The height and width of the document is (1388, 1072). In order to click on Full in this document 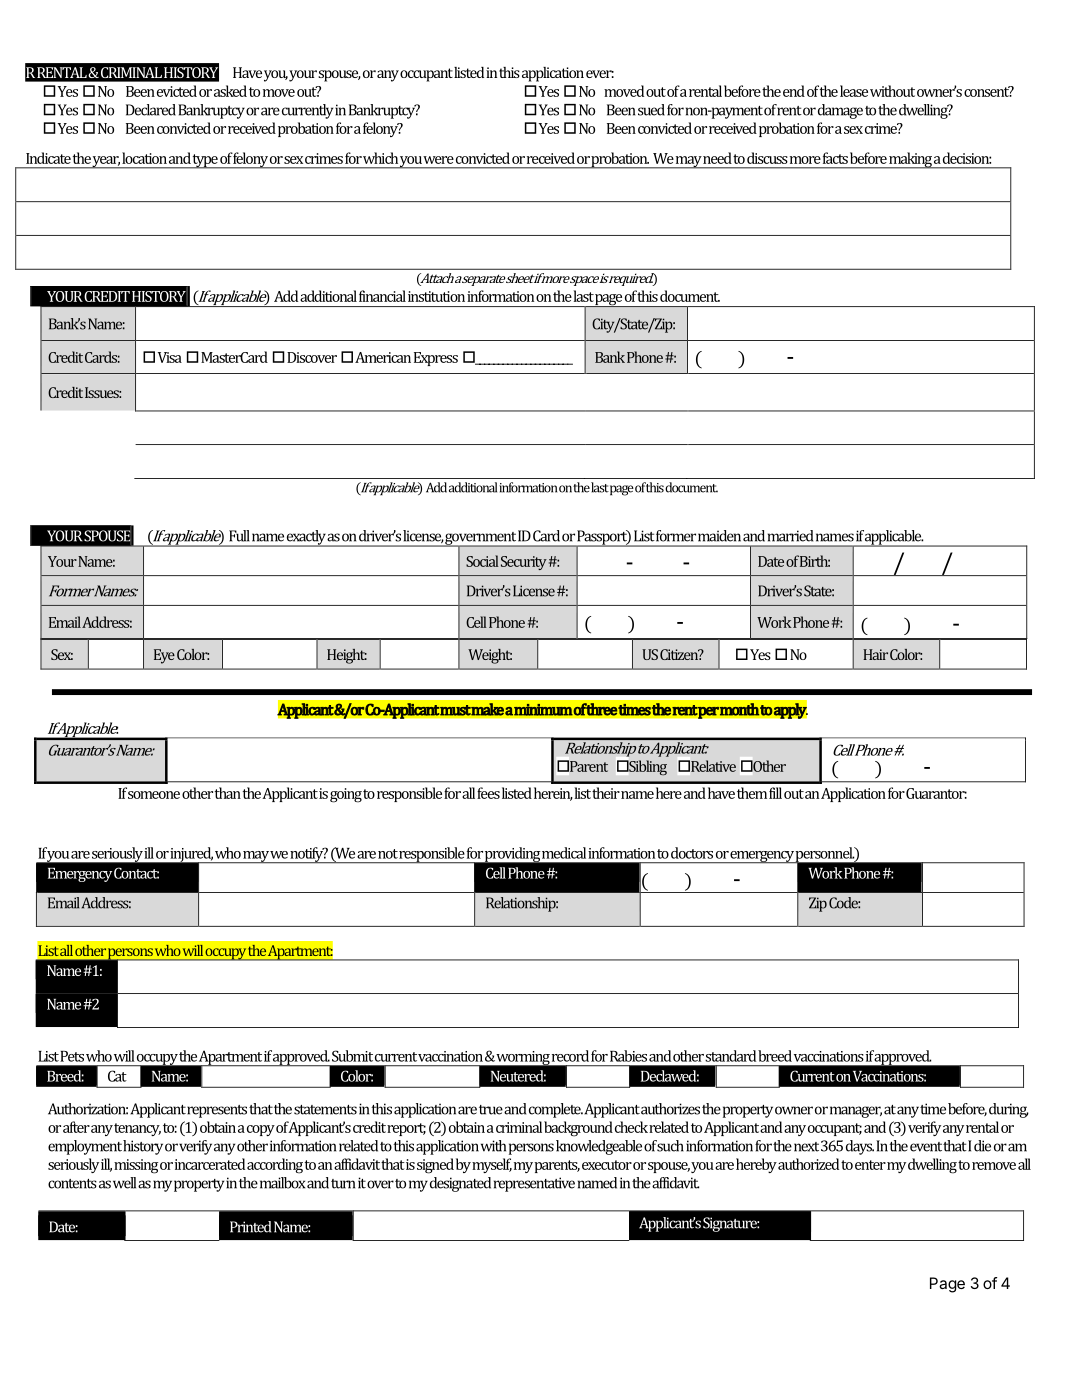, I will do `click(239, 536)`.
